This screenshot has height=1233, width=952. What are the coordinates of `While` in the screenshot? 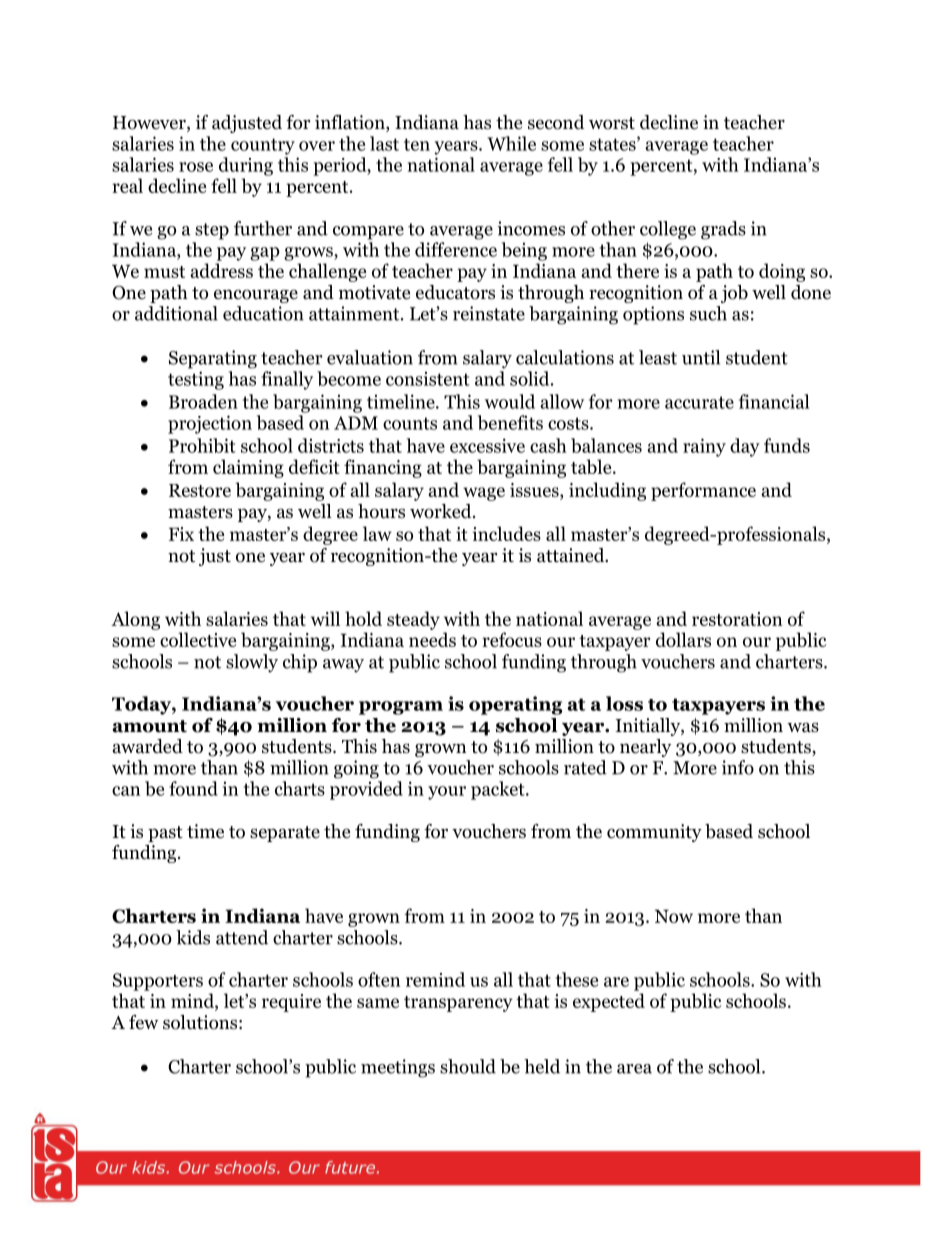 It's located at (511, 143).
